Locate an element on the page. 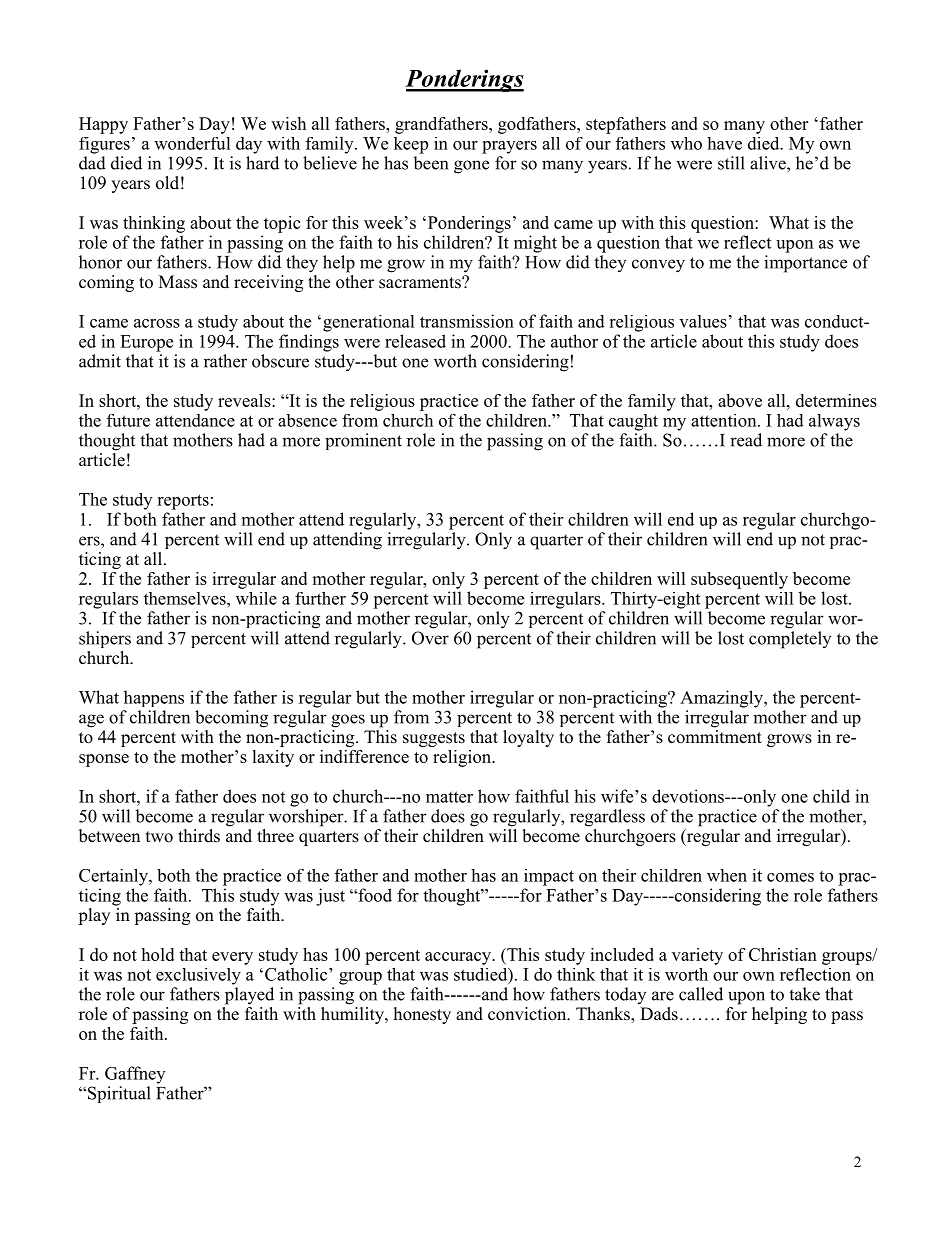  honesty is located at coordinates (422, 1015).
